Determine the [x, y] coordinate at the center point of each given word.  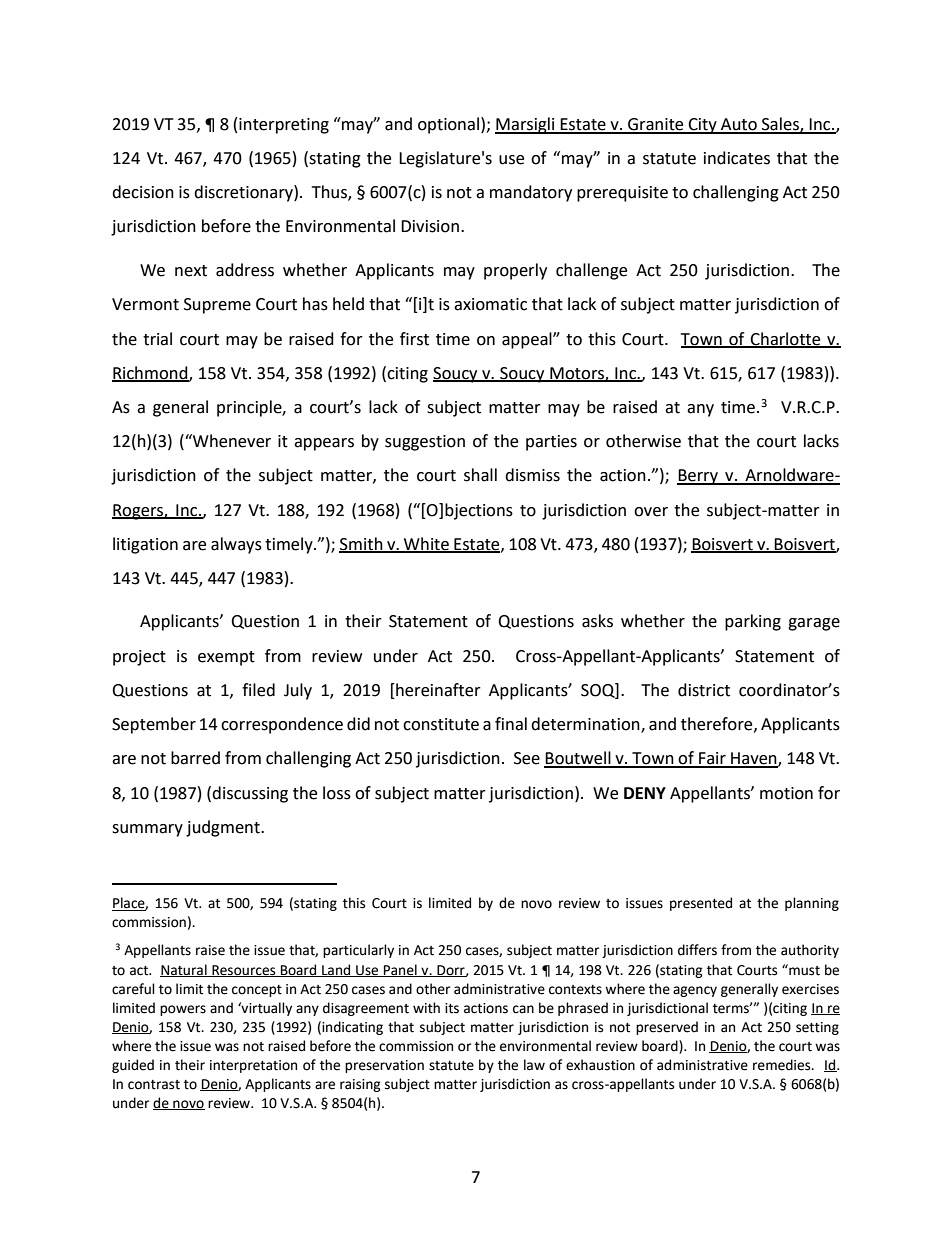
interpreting [284, 126]
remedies [783, 1065]
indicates [737, 158]
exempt [226, 658]
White [426, 544]
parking [753, 622]
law [534, 1065]
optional [450, 125]
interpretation [253, 1066]
